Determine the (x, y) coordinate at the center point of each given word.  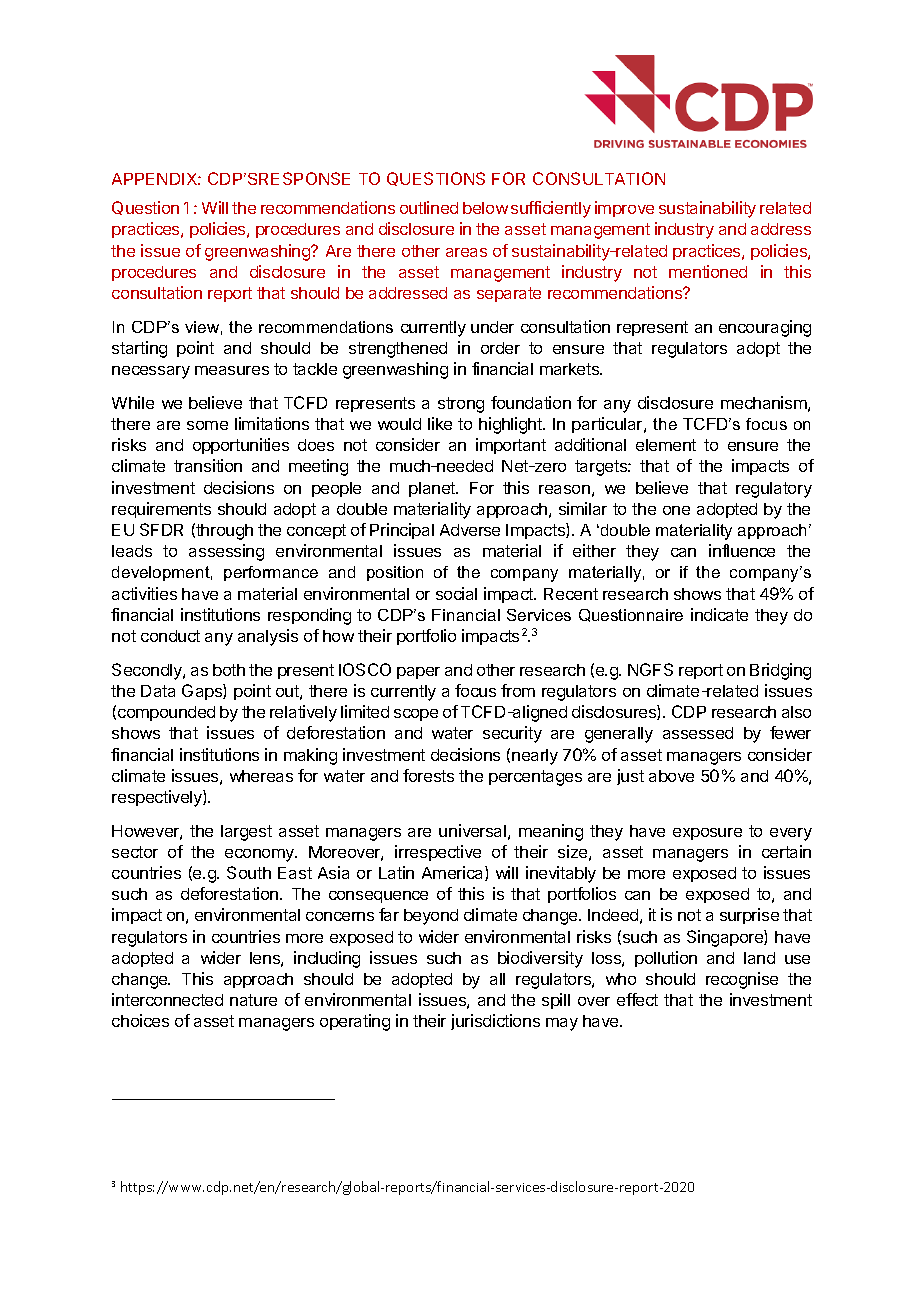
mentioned (708, 271)
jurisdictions (495, 1022)
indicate (719, 614)
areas (466, 252)
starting (139, 349)
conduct (170, 636)
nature (253, 1000)
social (456, 593)
